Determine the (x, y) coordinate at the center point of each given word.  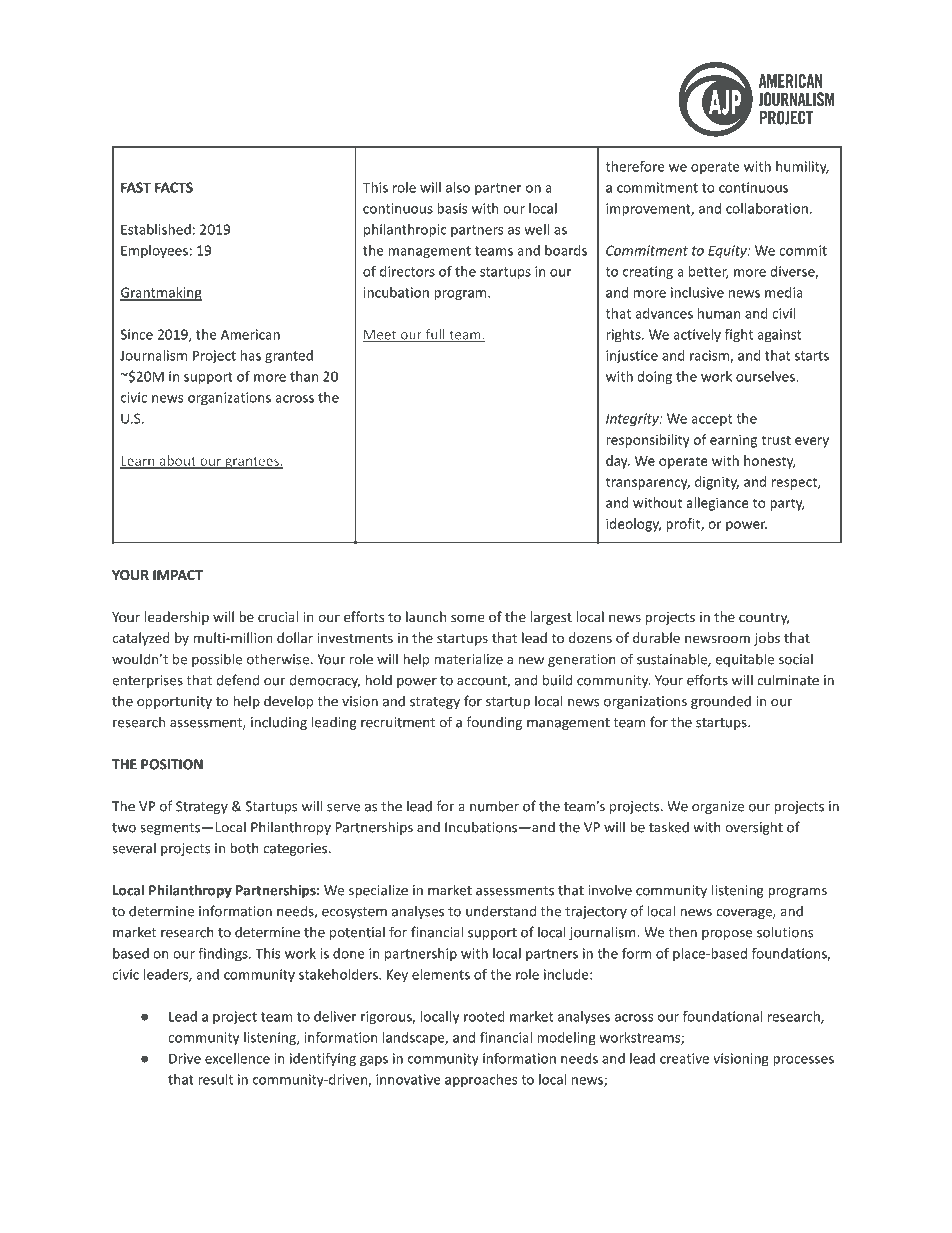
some (468, 618)
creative (684, 1058)
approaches (481, 1081)
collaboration (767, 208)
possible (217, 660)
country (764, 619)
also (458, 187)
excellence (237, 1058)
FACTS (174, 187)
